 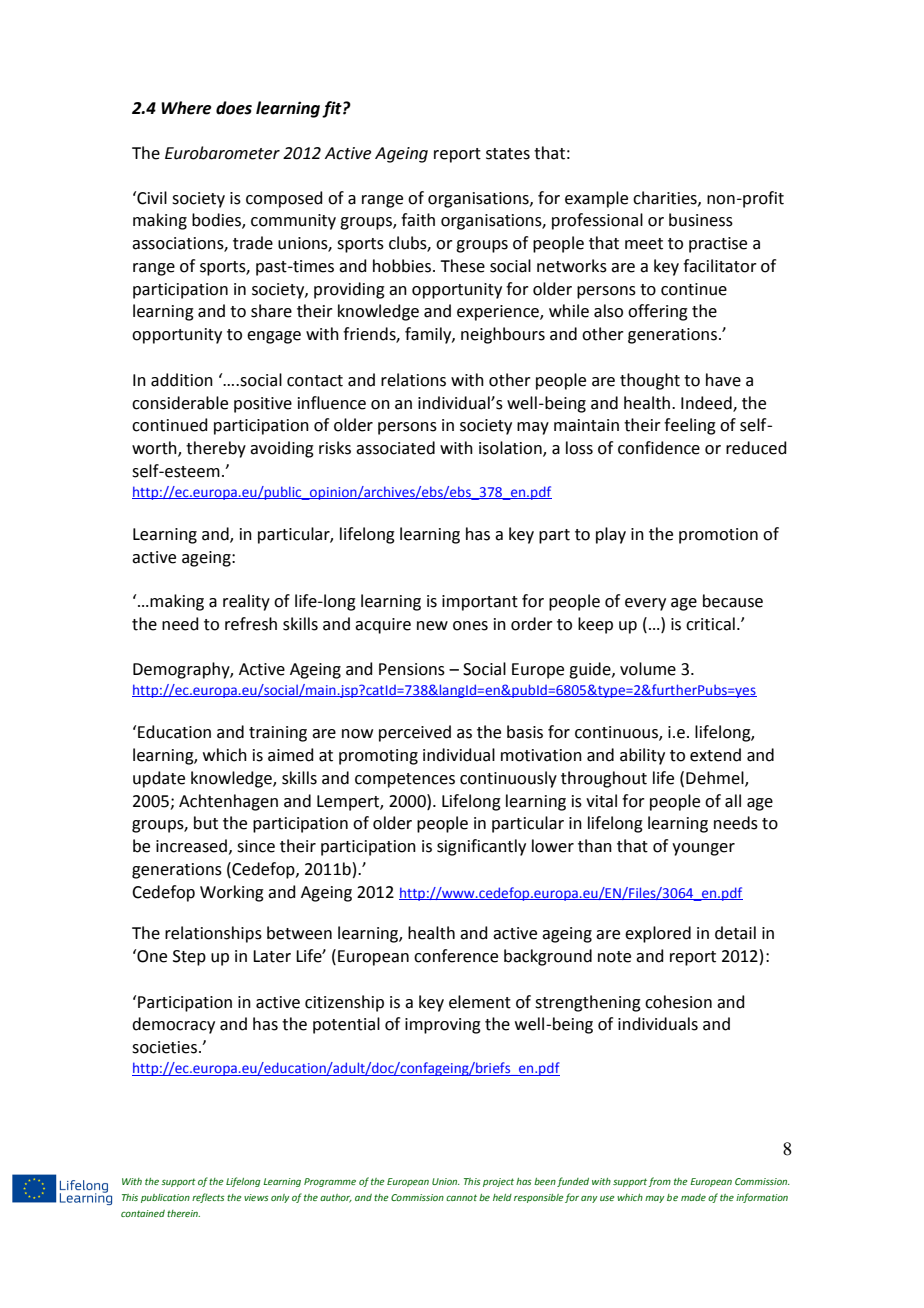 What do you see at coordinates (208, 1198) in the screenshot?
I see `reflects` at bounding box center [208, 1198].
